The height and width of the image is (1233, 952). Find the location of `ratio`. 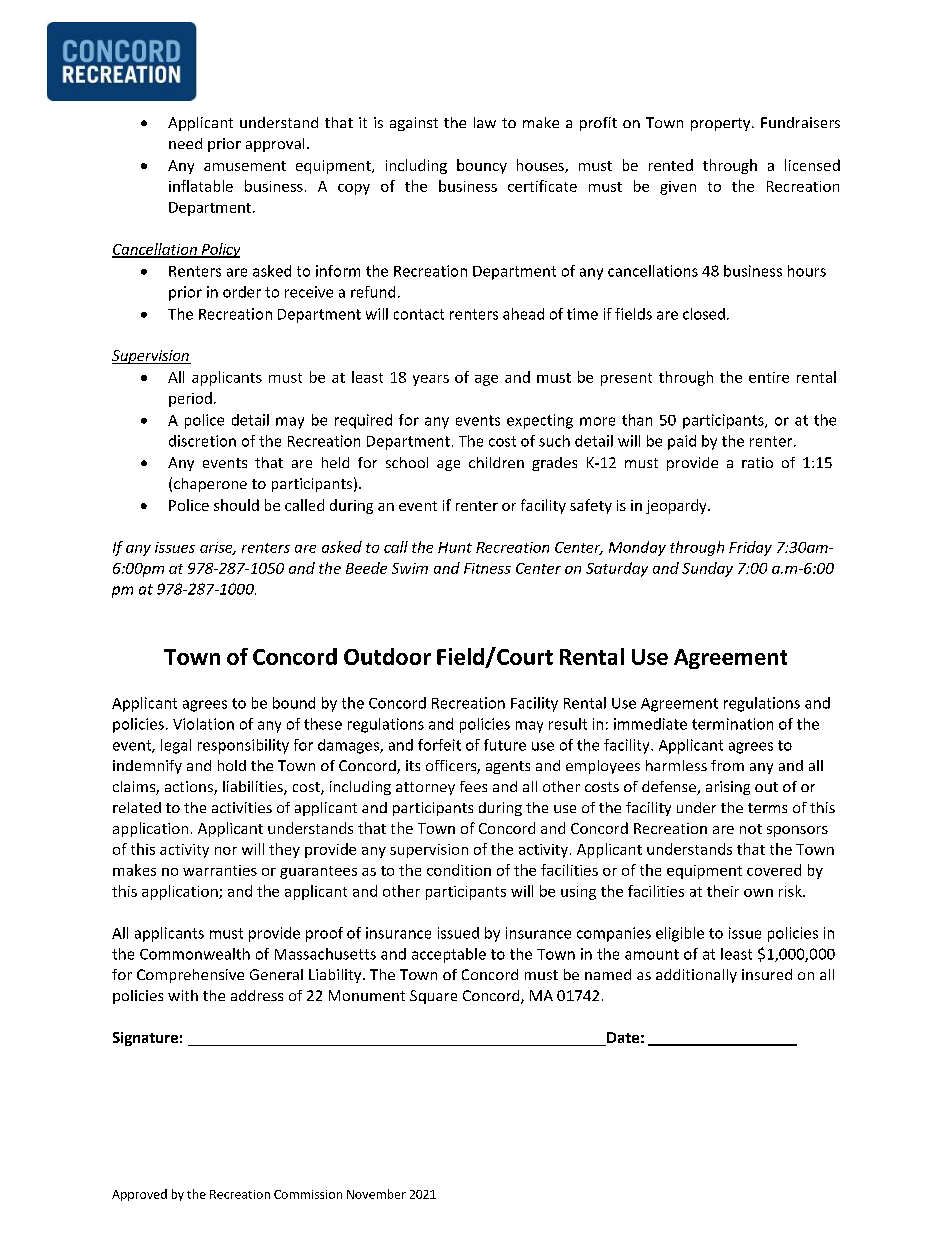

ratio is located at coordinates (757, 462).
